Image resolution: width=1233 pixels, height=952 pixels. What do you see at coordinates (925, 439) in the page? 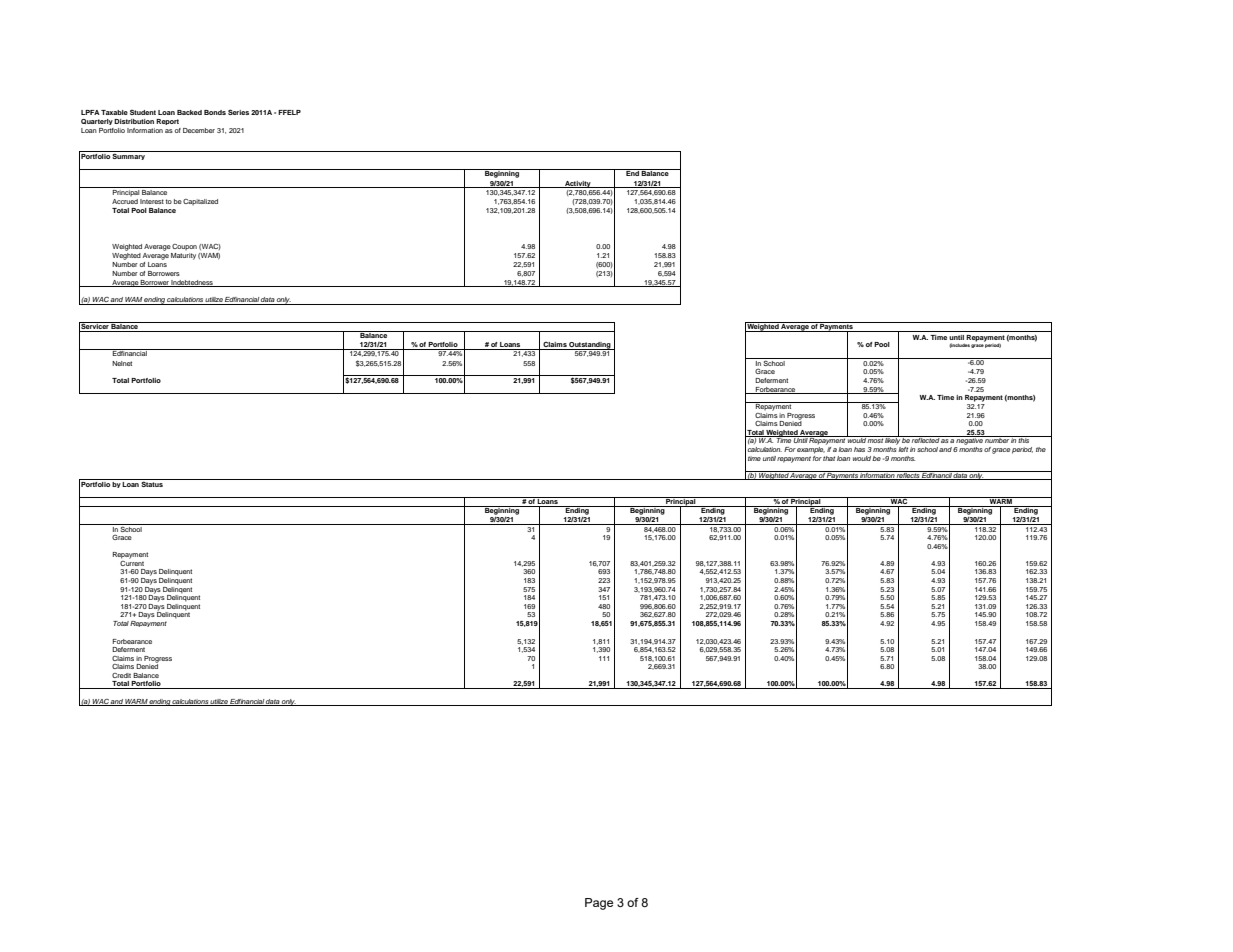
I see `reflected` at bounding box center [925, 439].
